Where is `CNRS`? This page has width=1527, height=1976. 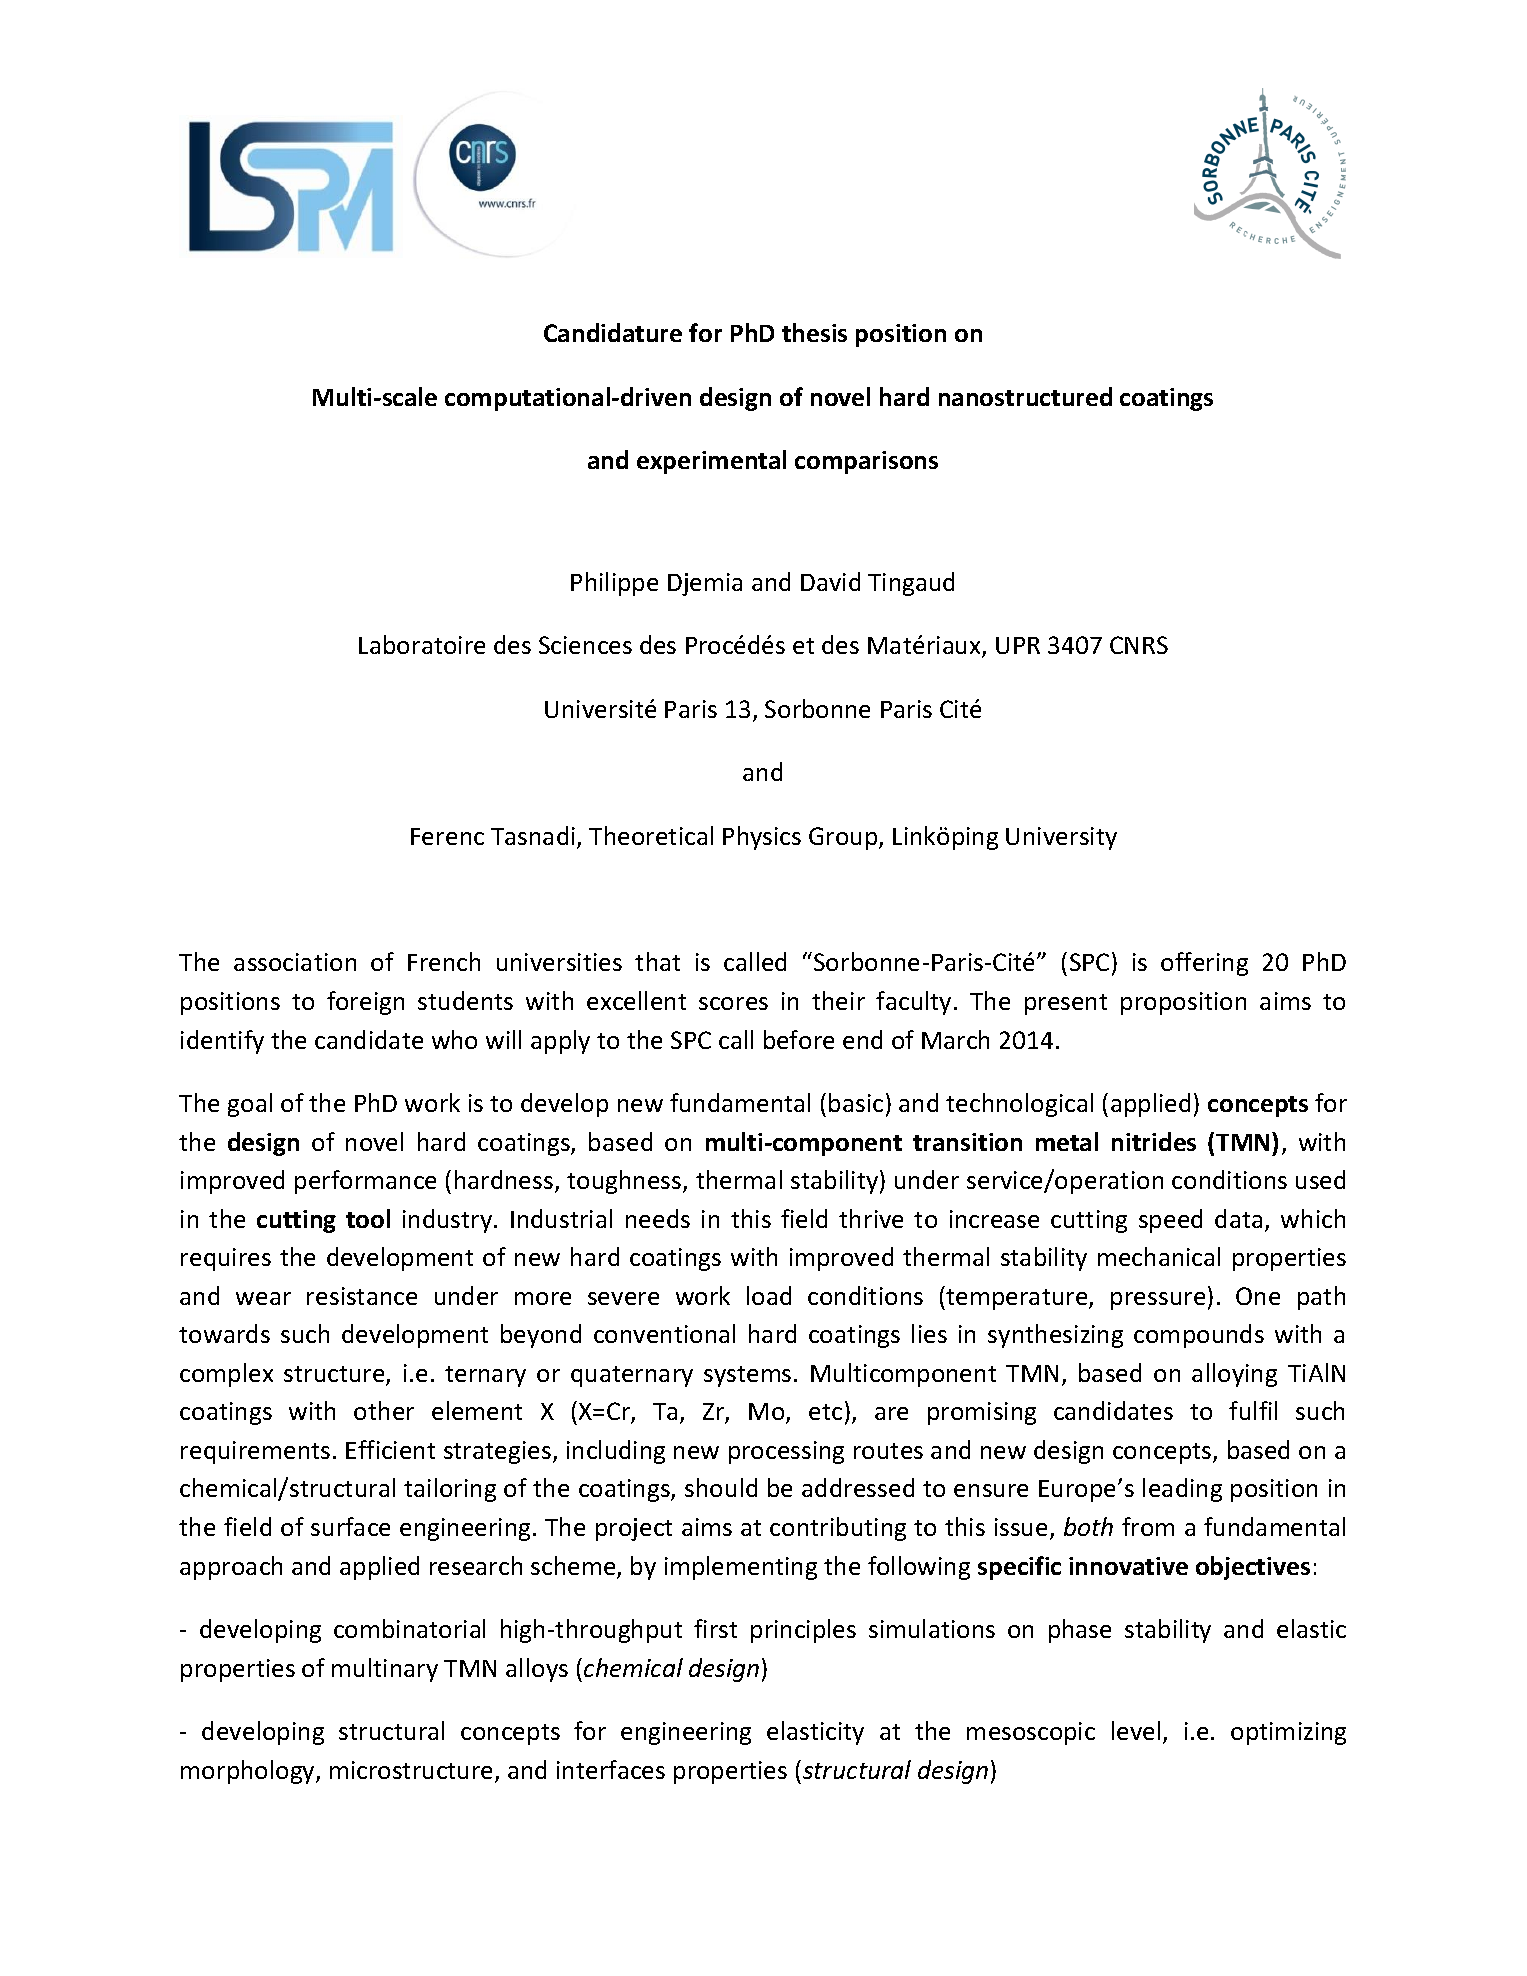 CNRS is located at coordinates (1139, 645).
